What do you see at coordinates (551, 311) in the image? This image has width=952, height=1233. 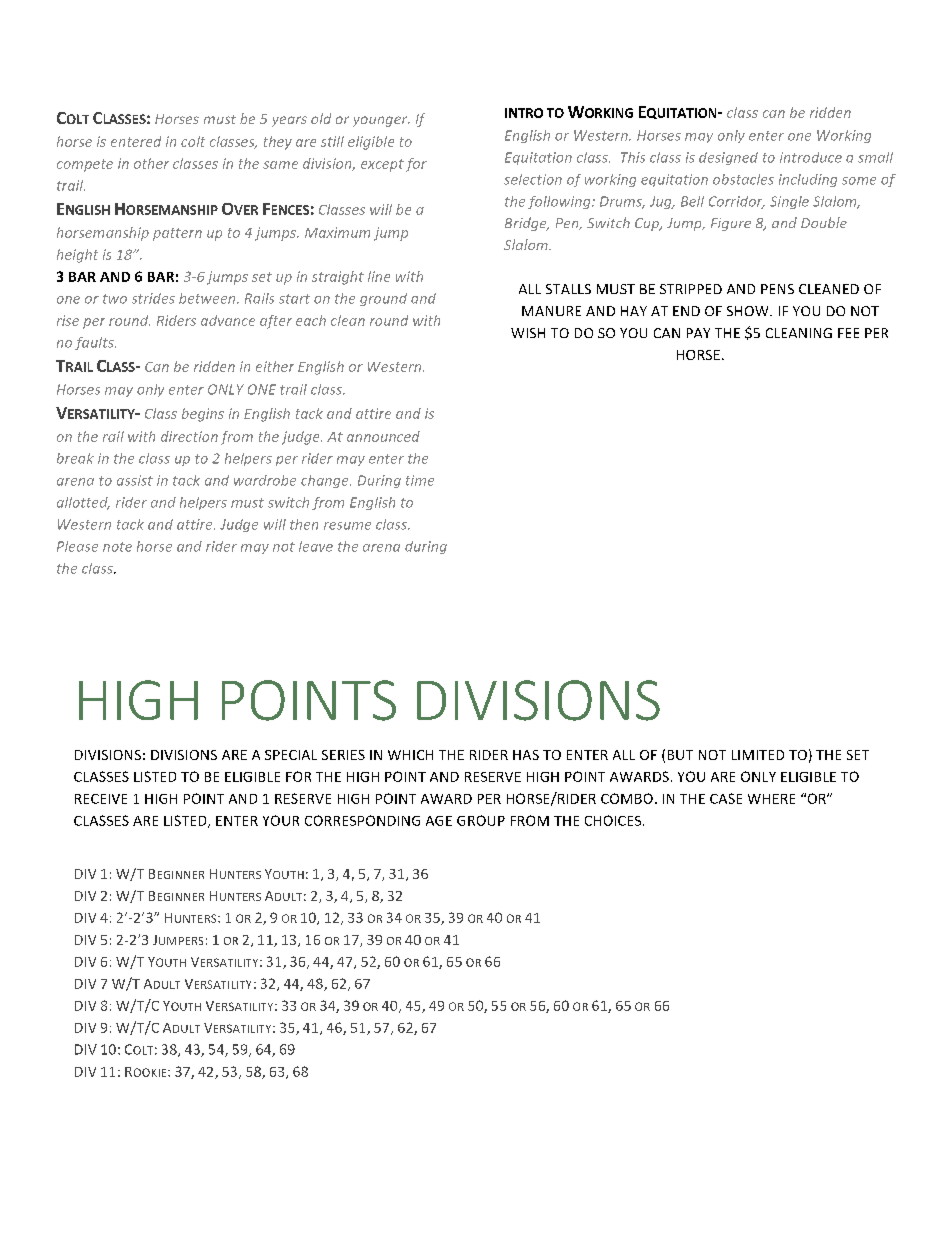 I see `MANURE` at bounding box center [551, 311].
